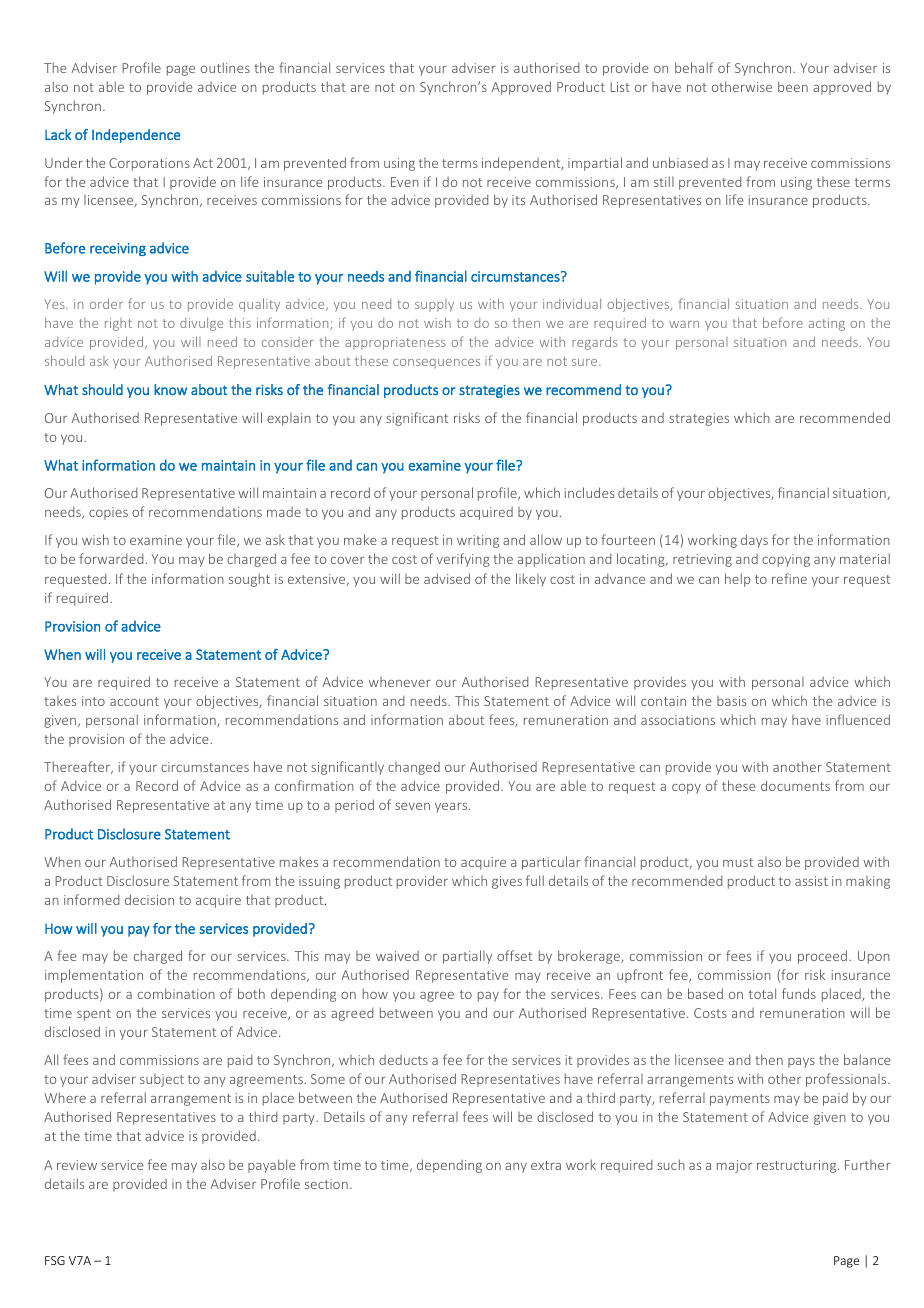 The image size is (924, 1308). What do you see at coordinates (77, 1165) in the image?
I see `review` at bounding box center [77, 1165].
